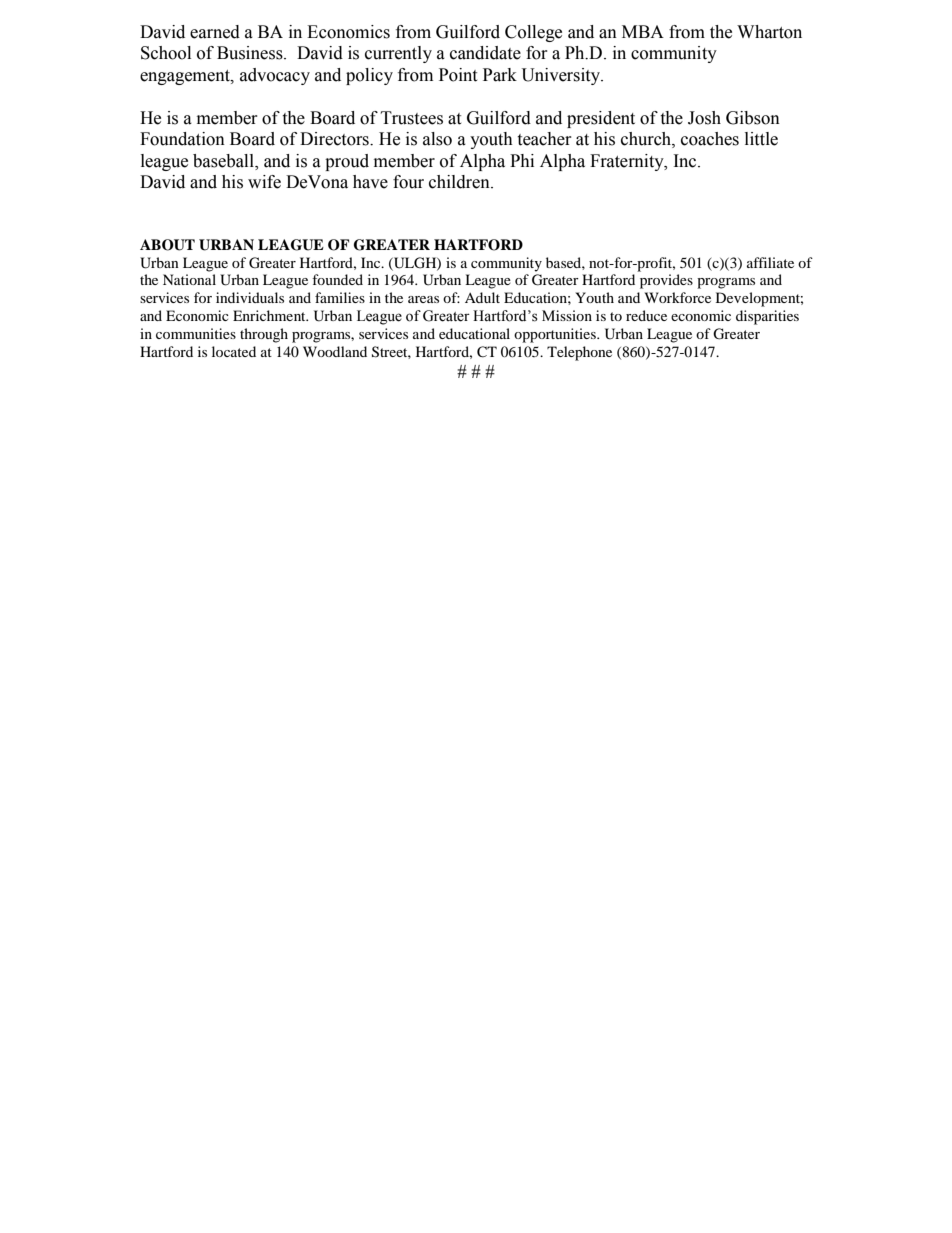 The image size is (952, 1233). Describe the element at coordinates (646, 315) in the screenshot. I see `reduce` at that location.
